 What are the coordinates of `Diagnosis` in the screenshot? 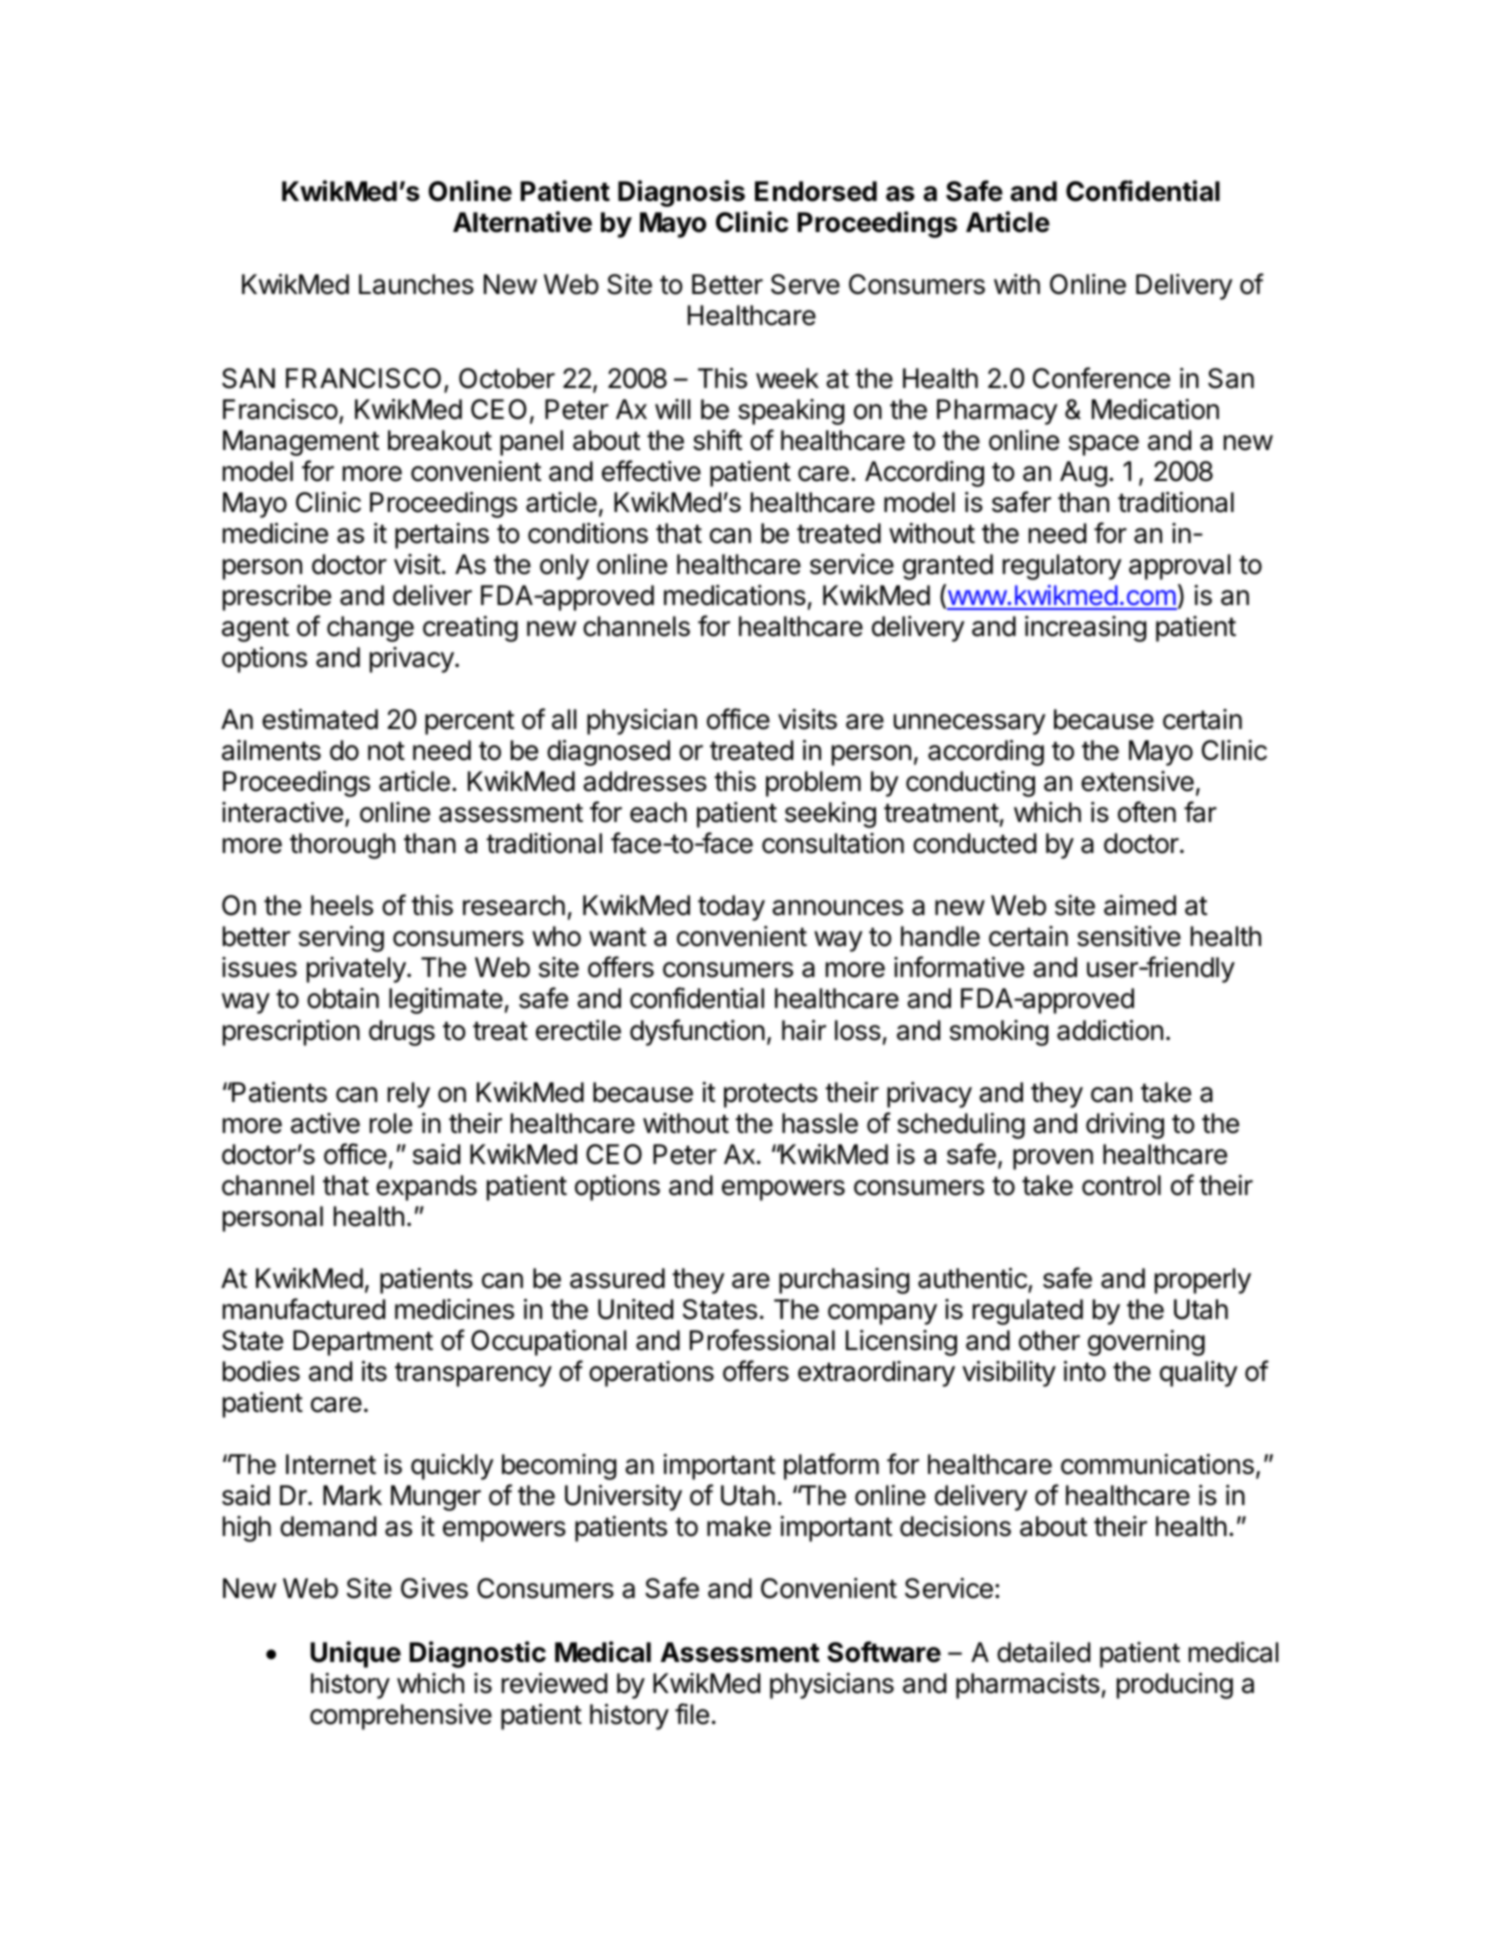 It's located at (681, 193).
